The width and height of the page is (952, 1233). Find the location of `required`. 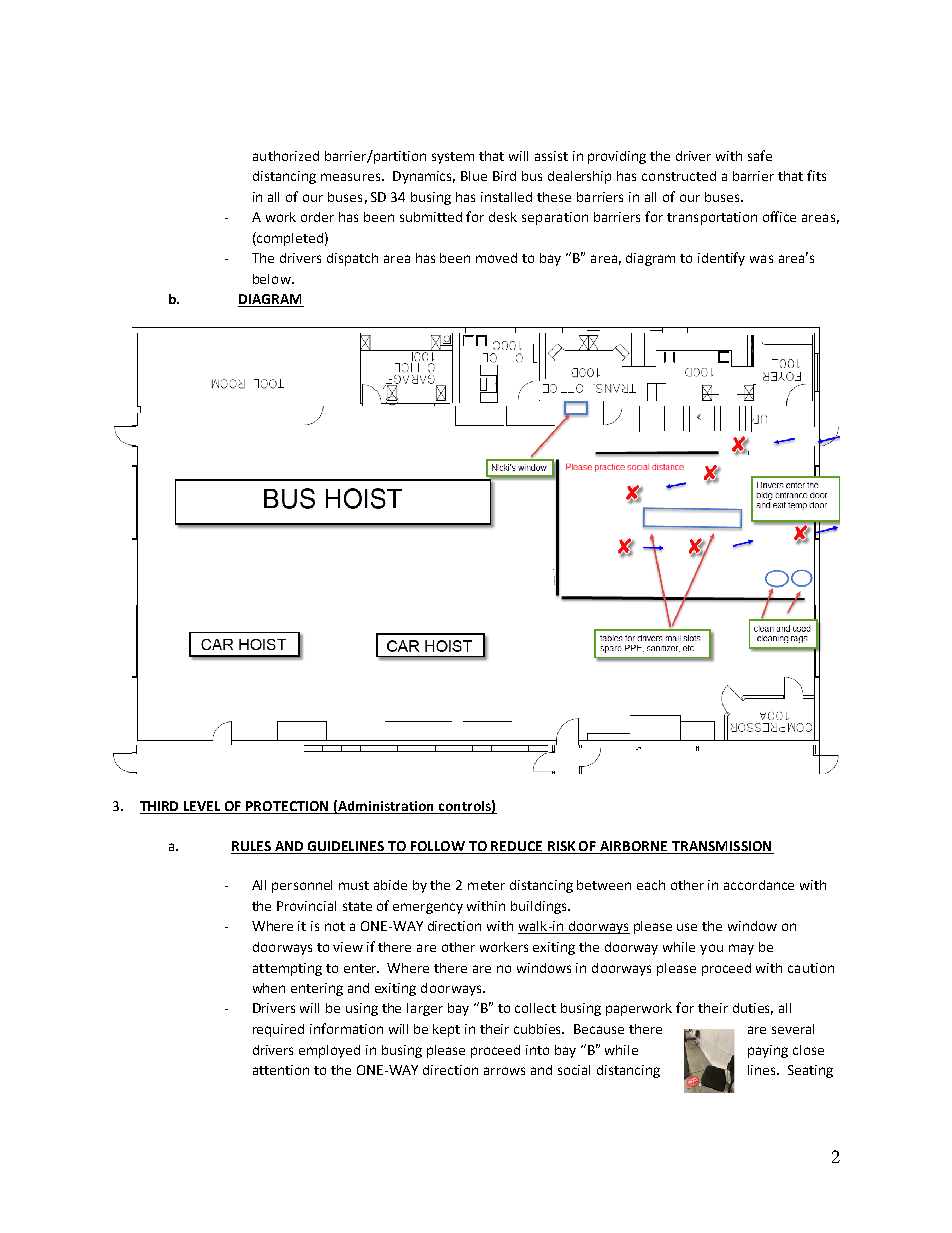

required is located at coordinates (278, 1030).
